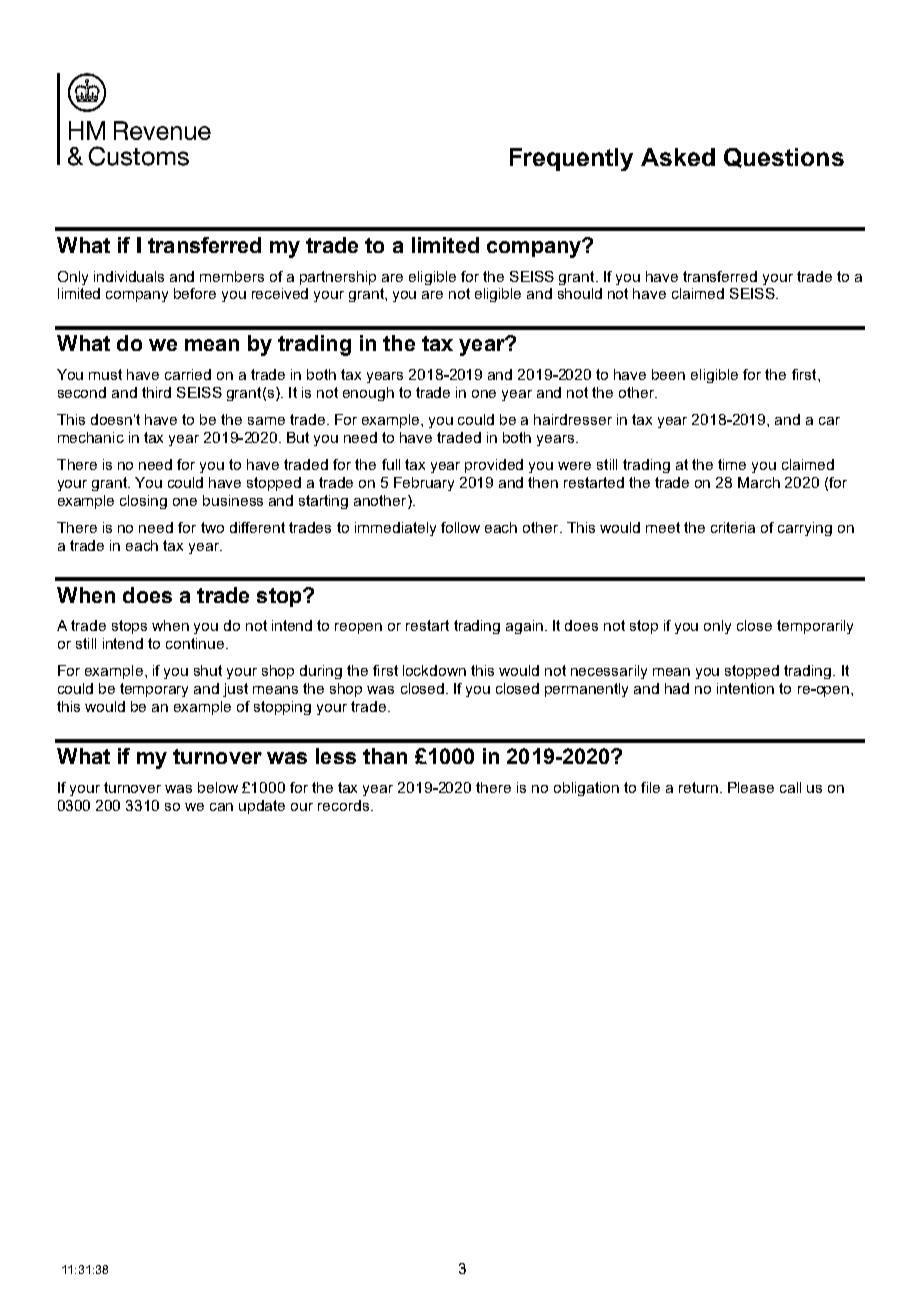  Describe the element at coordinates (668, 374) in the screenshot. I see `been` at that location.
